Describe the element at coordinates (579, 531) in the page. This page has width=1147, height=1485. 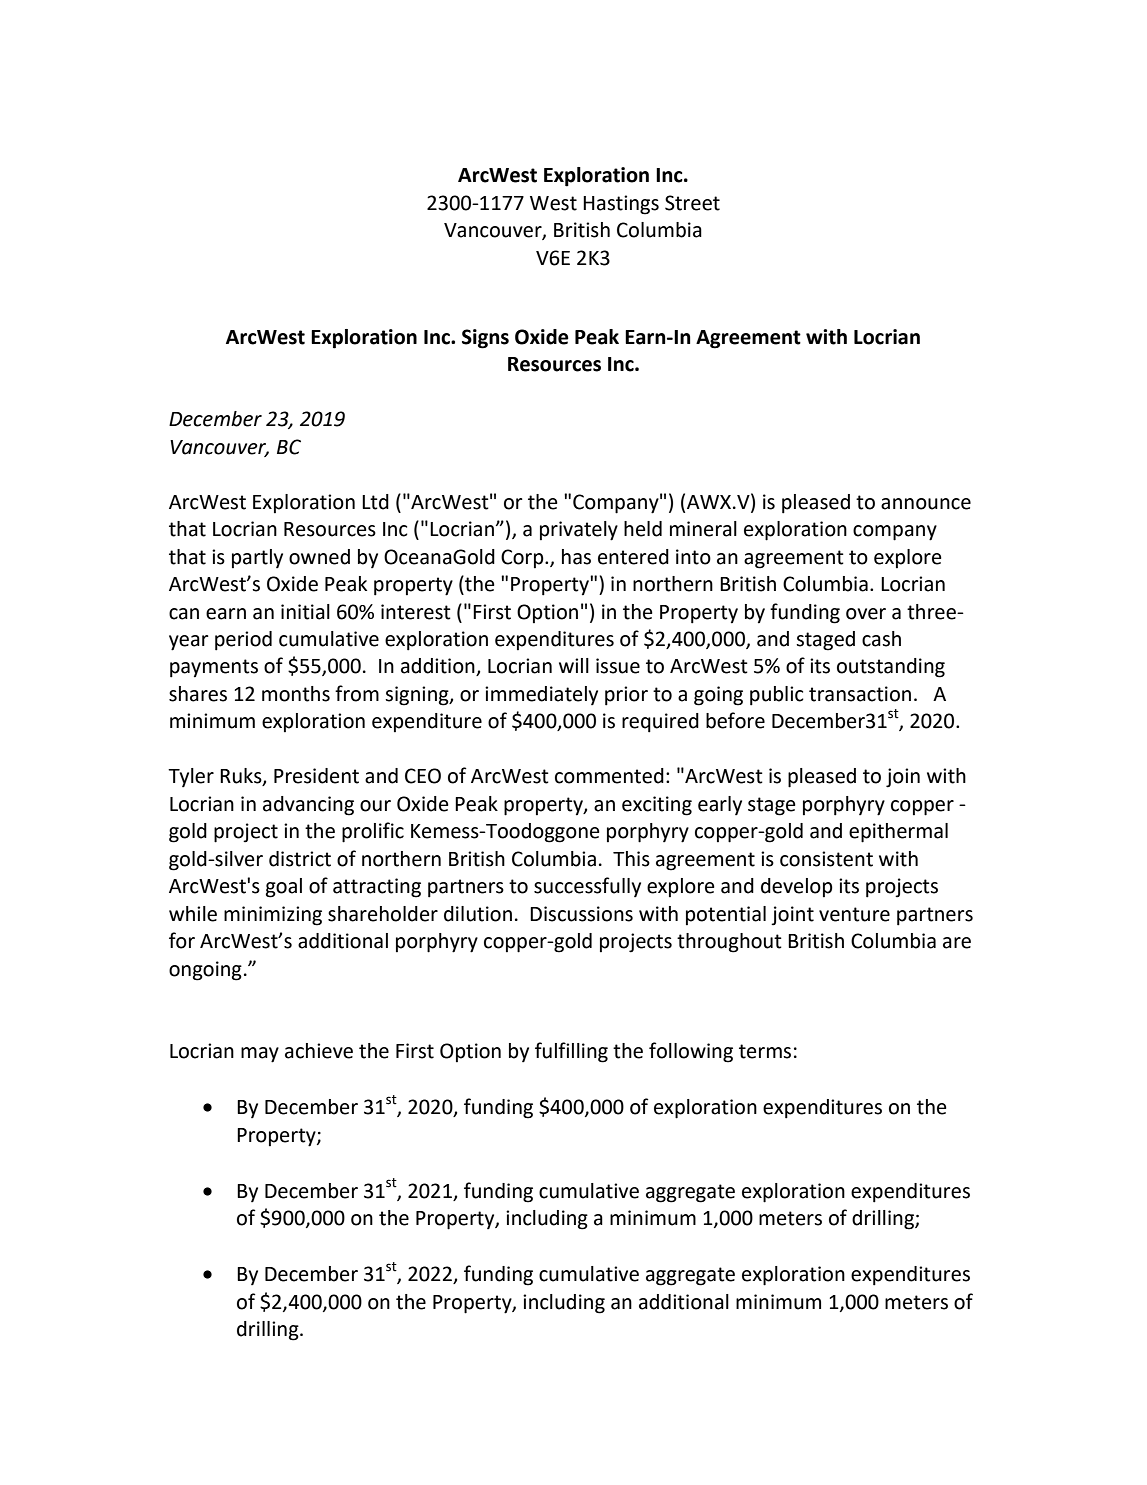
I see `privately` at that location.
